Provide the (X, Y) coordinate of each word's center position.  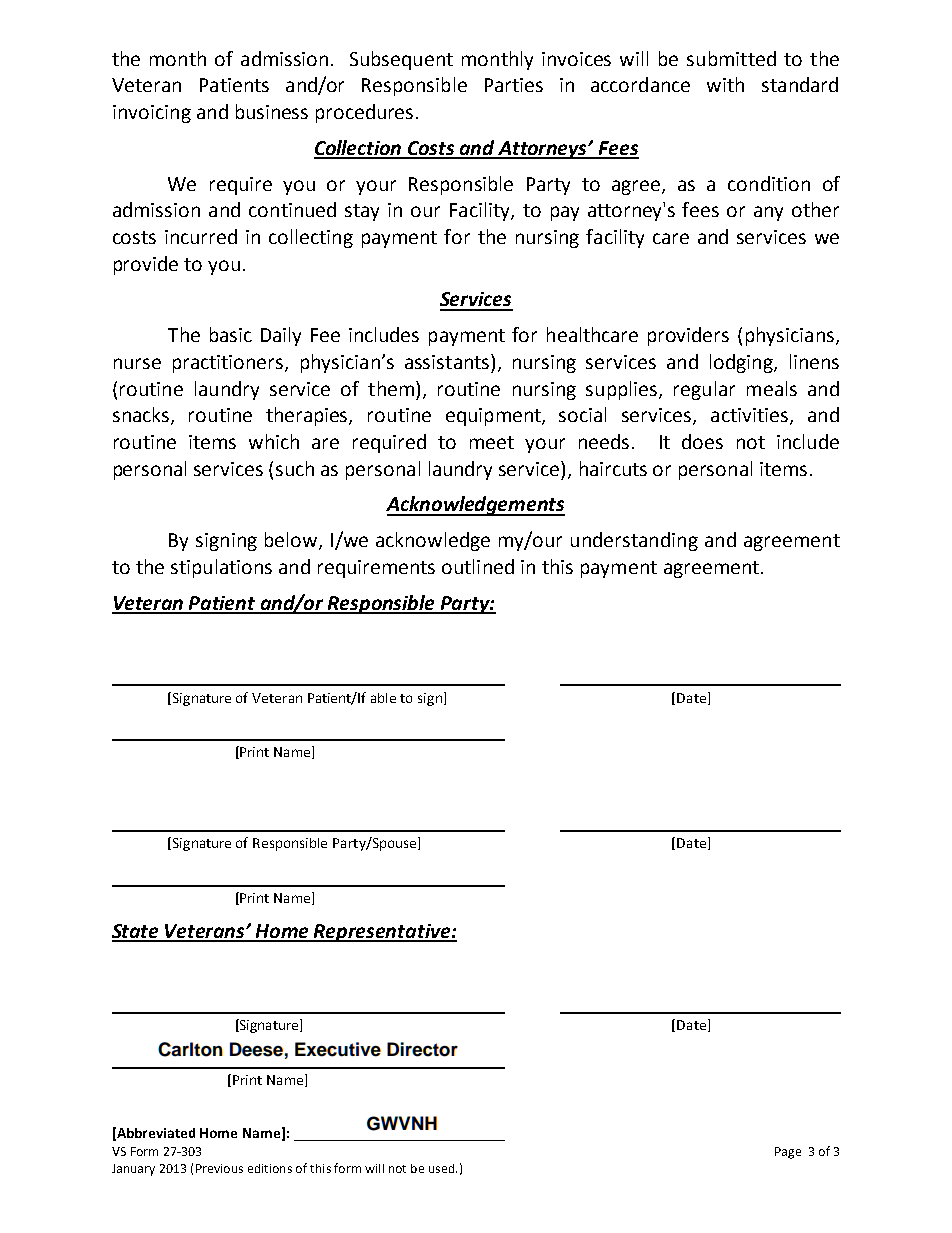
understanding (634, 541)
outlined (478, 566)
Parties (514, 85)
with (725, 84)
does (702, 441)
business (272, 111)
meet (492, 442)
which (274, 441)
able (383, 698)
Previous (219, 1168)
